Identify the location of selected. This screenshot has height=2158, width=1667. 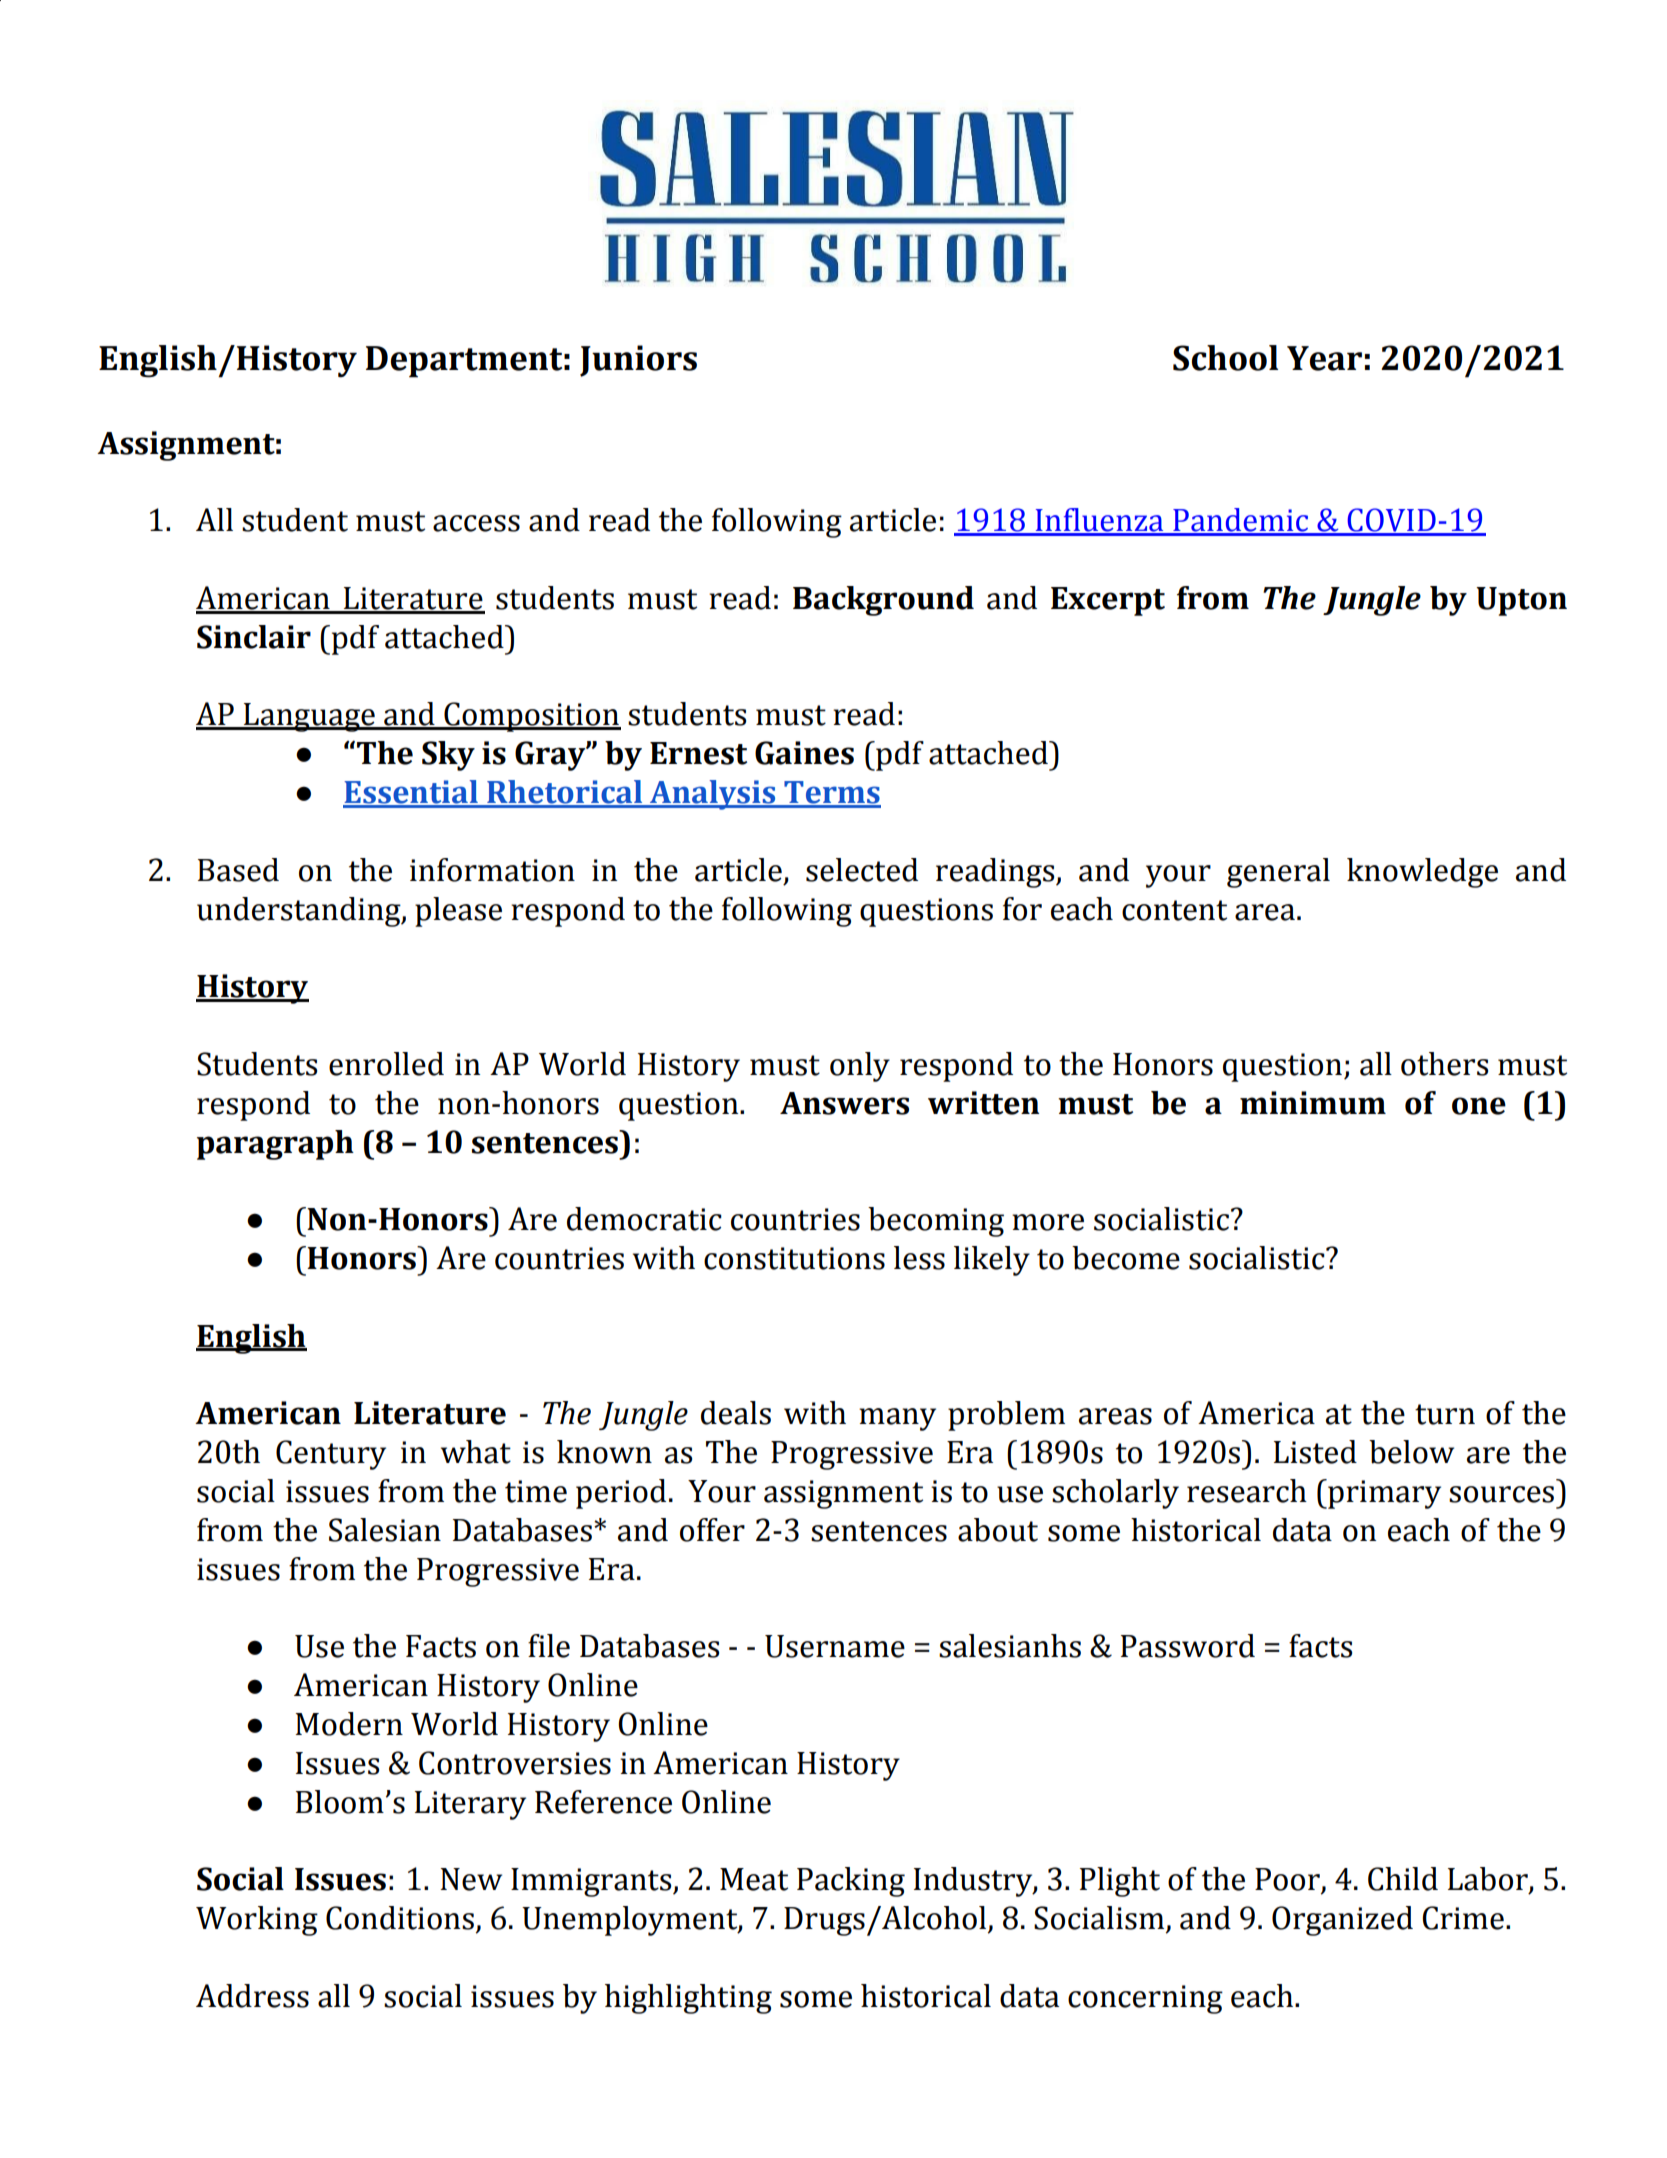
(862, 870).
